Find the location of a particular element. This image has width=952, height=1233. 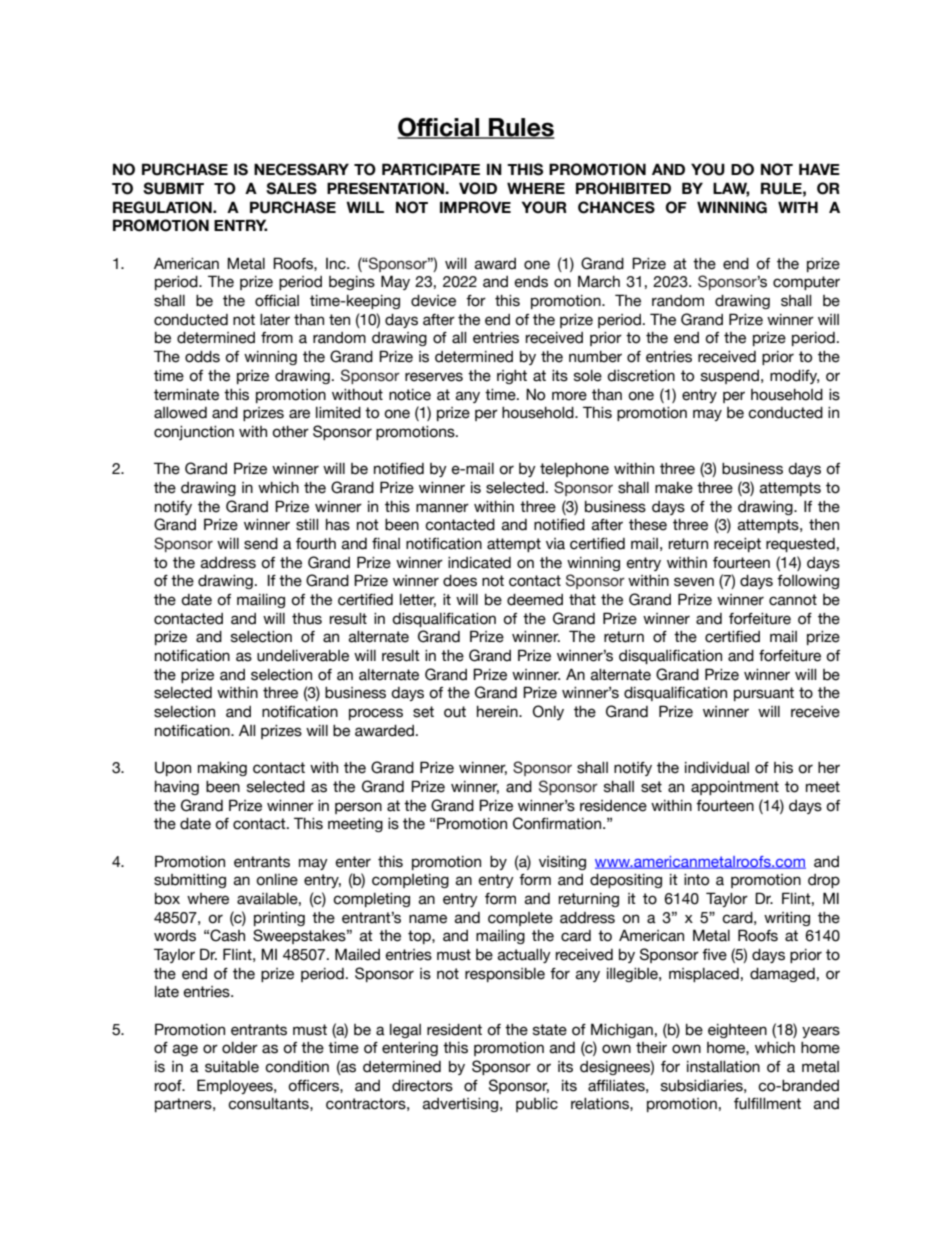

right is located at coordinates (512, 377).
